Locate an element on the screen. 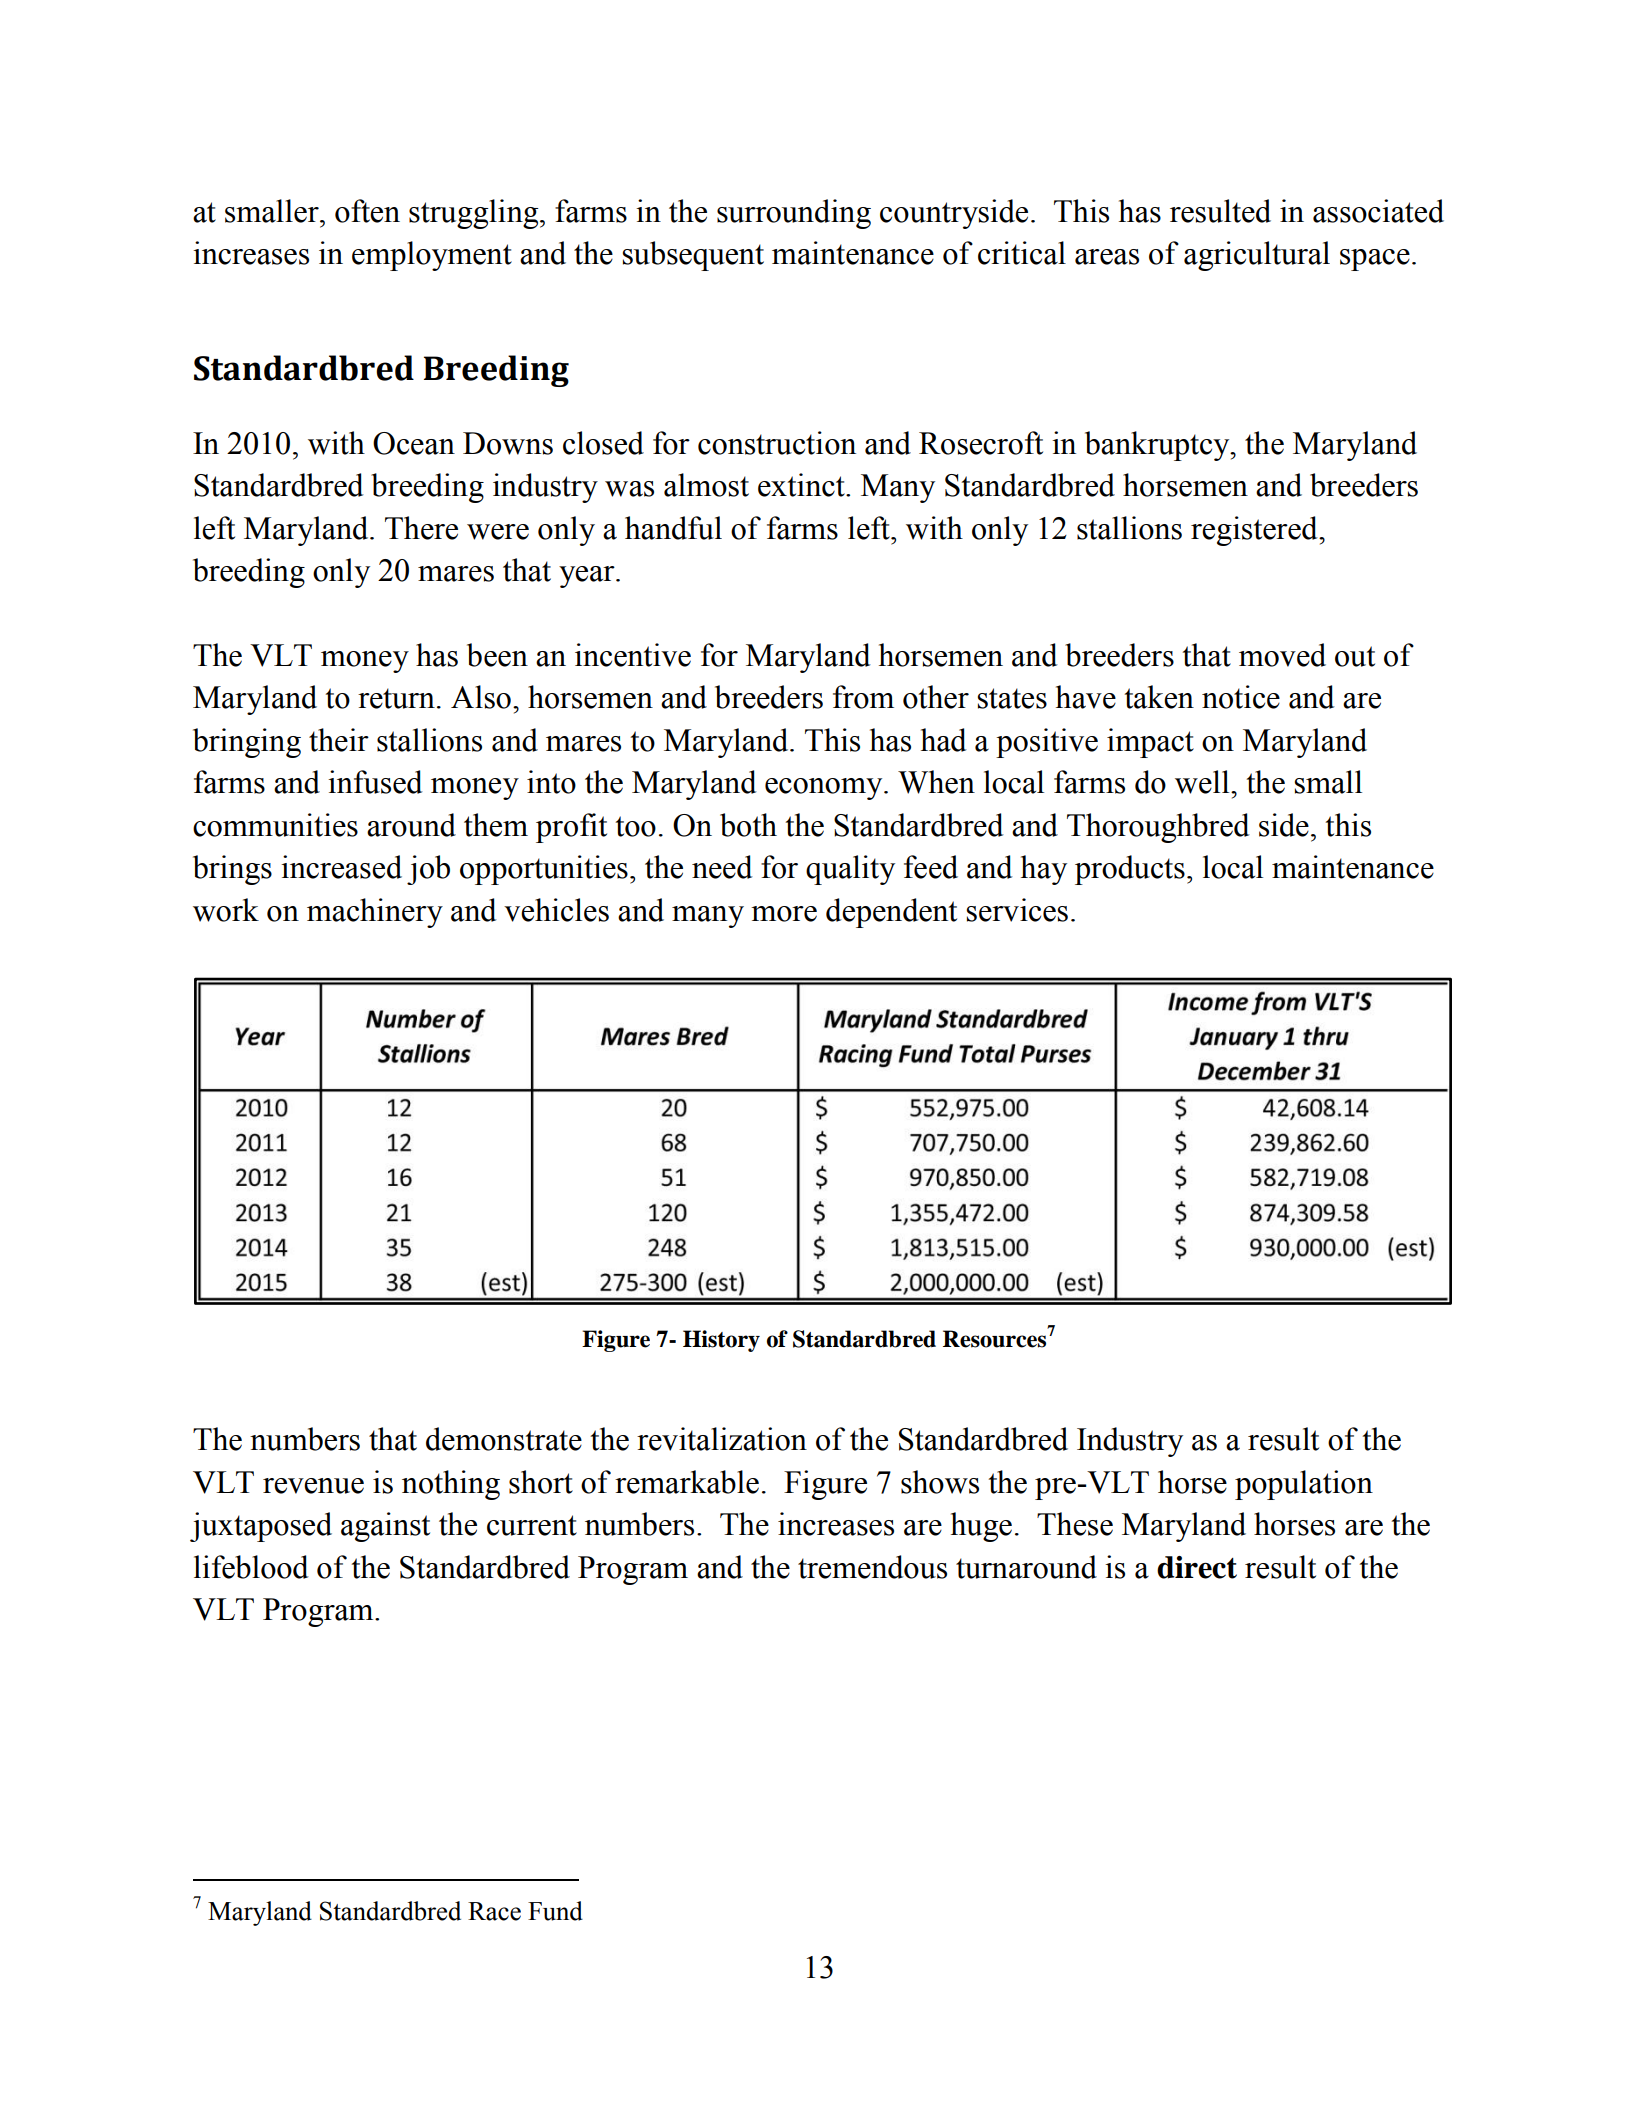 The image size is (1638, 2119). revitalization is located at coordinates (722, 1439).
